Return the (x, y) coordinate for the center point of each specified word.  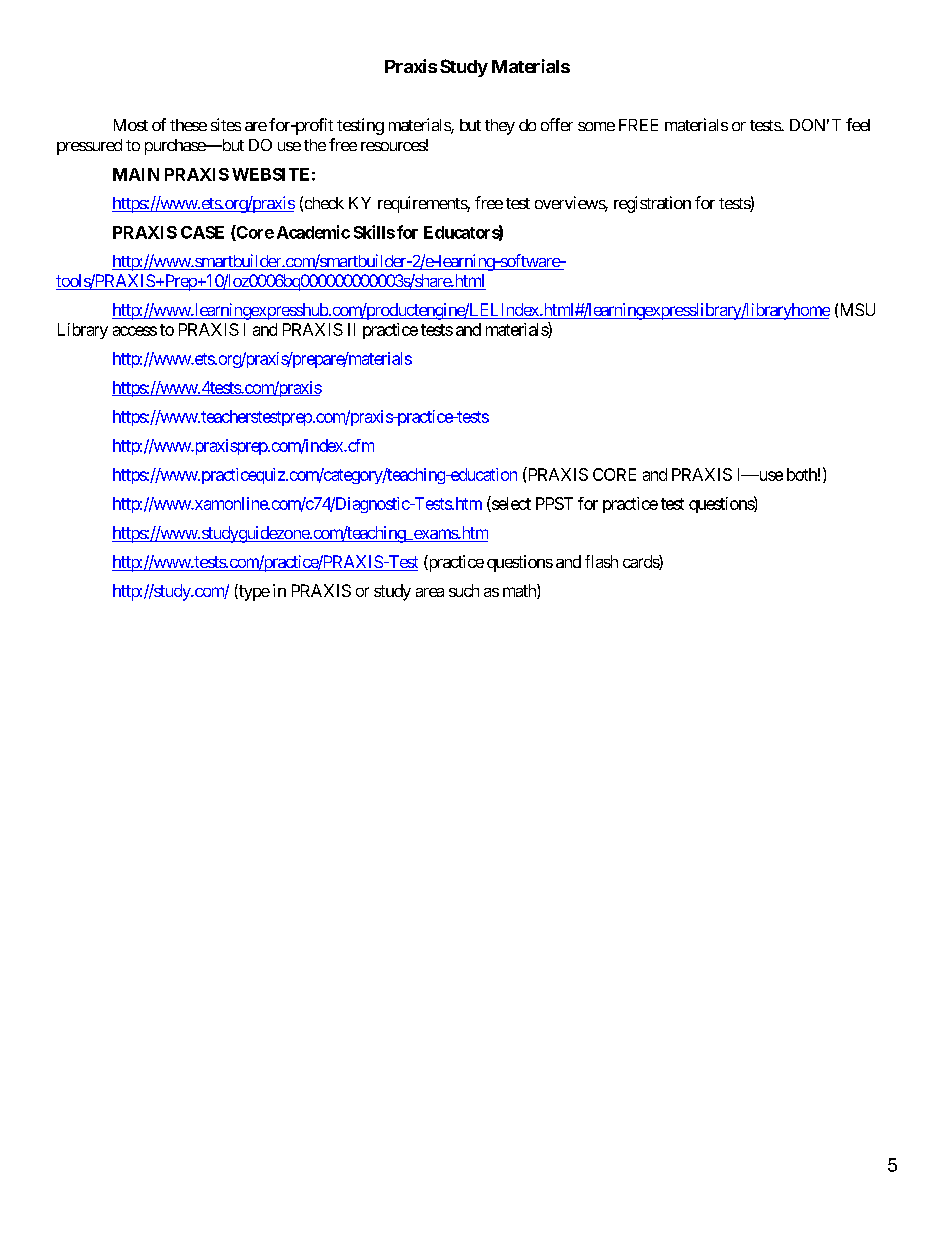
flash (601, 561)
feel (858, 124)
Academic (313, 232)
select (510, 504)
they (500, 127)
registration (652, 204)
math (520, 591)
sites (226, 124)
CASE (202, 232)
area (430, 592)
